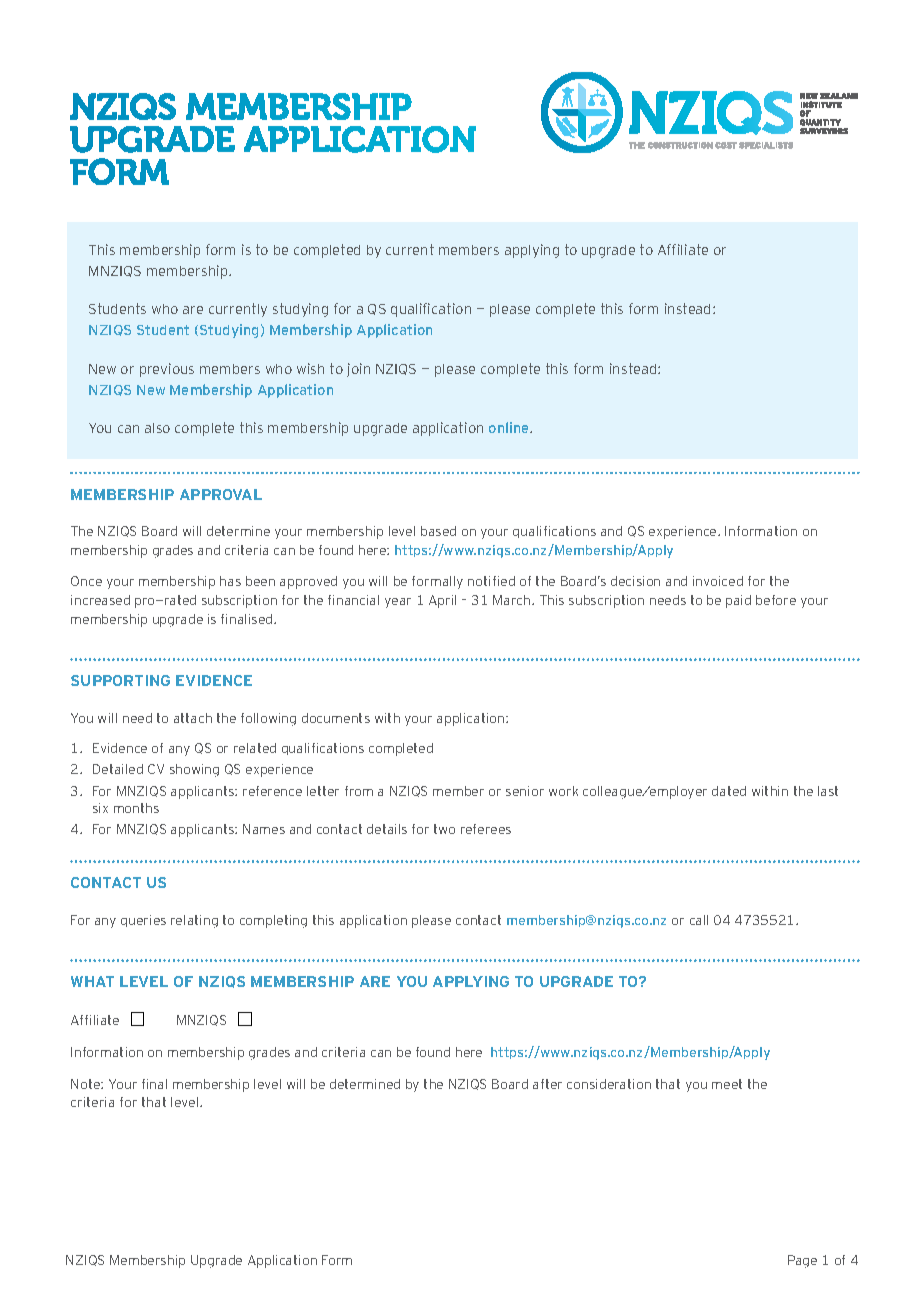  What do you see at coordinates (802, 1261) in the page?
I see `Page` at bounding box center [802, 1261].
